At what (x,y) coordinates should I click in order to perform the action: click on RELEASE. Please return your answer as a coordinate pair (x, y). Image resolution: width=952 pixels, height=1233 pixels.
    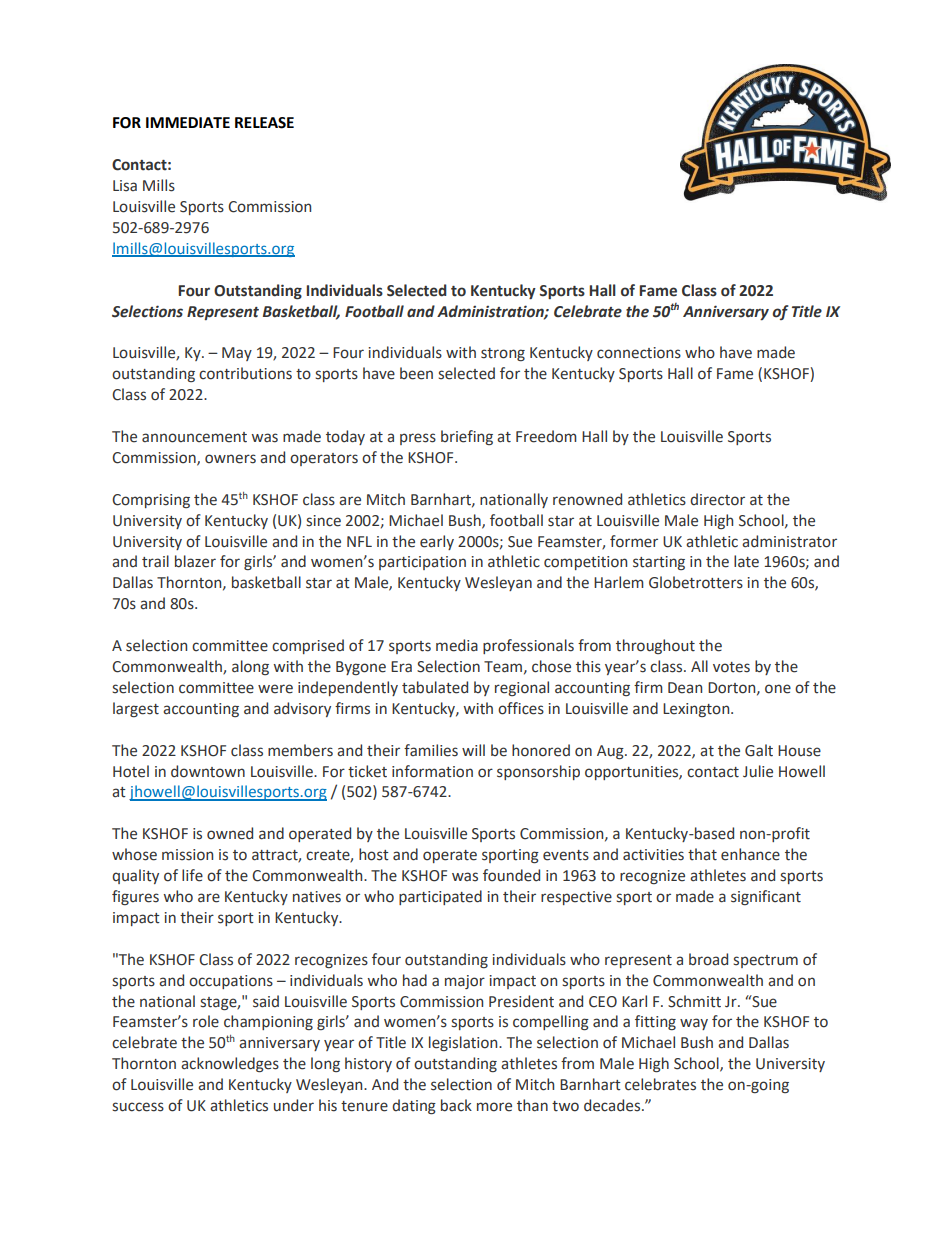
    Looking at the image, I should click on (264, 123).
